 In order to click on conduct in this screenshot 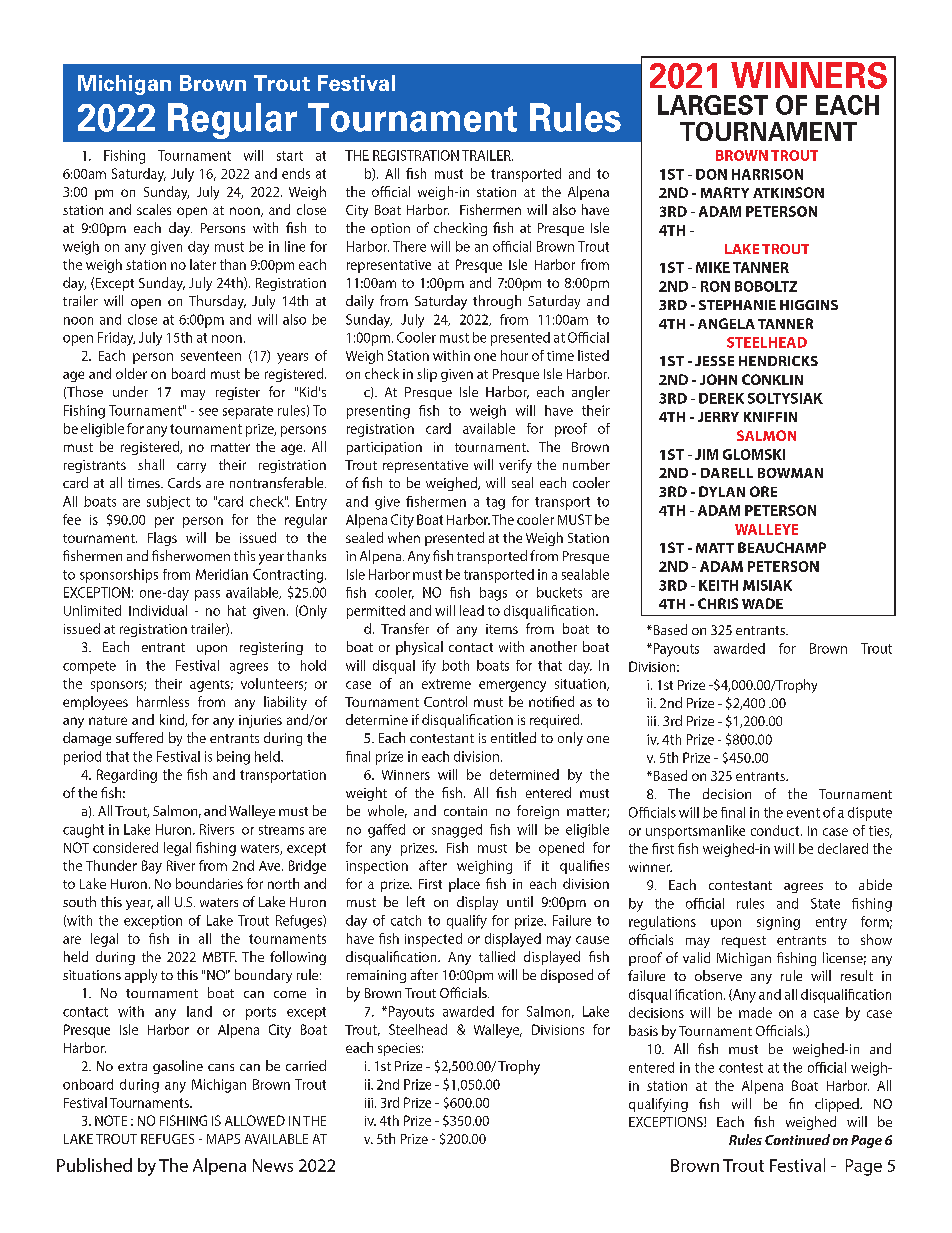, I will do `click(776, 830)`.
